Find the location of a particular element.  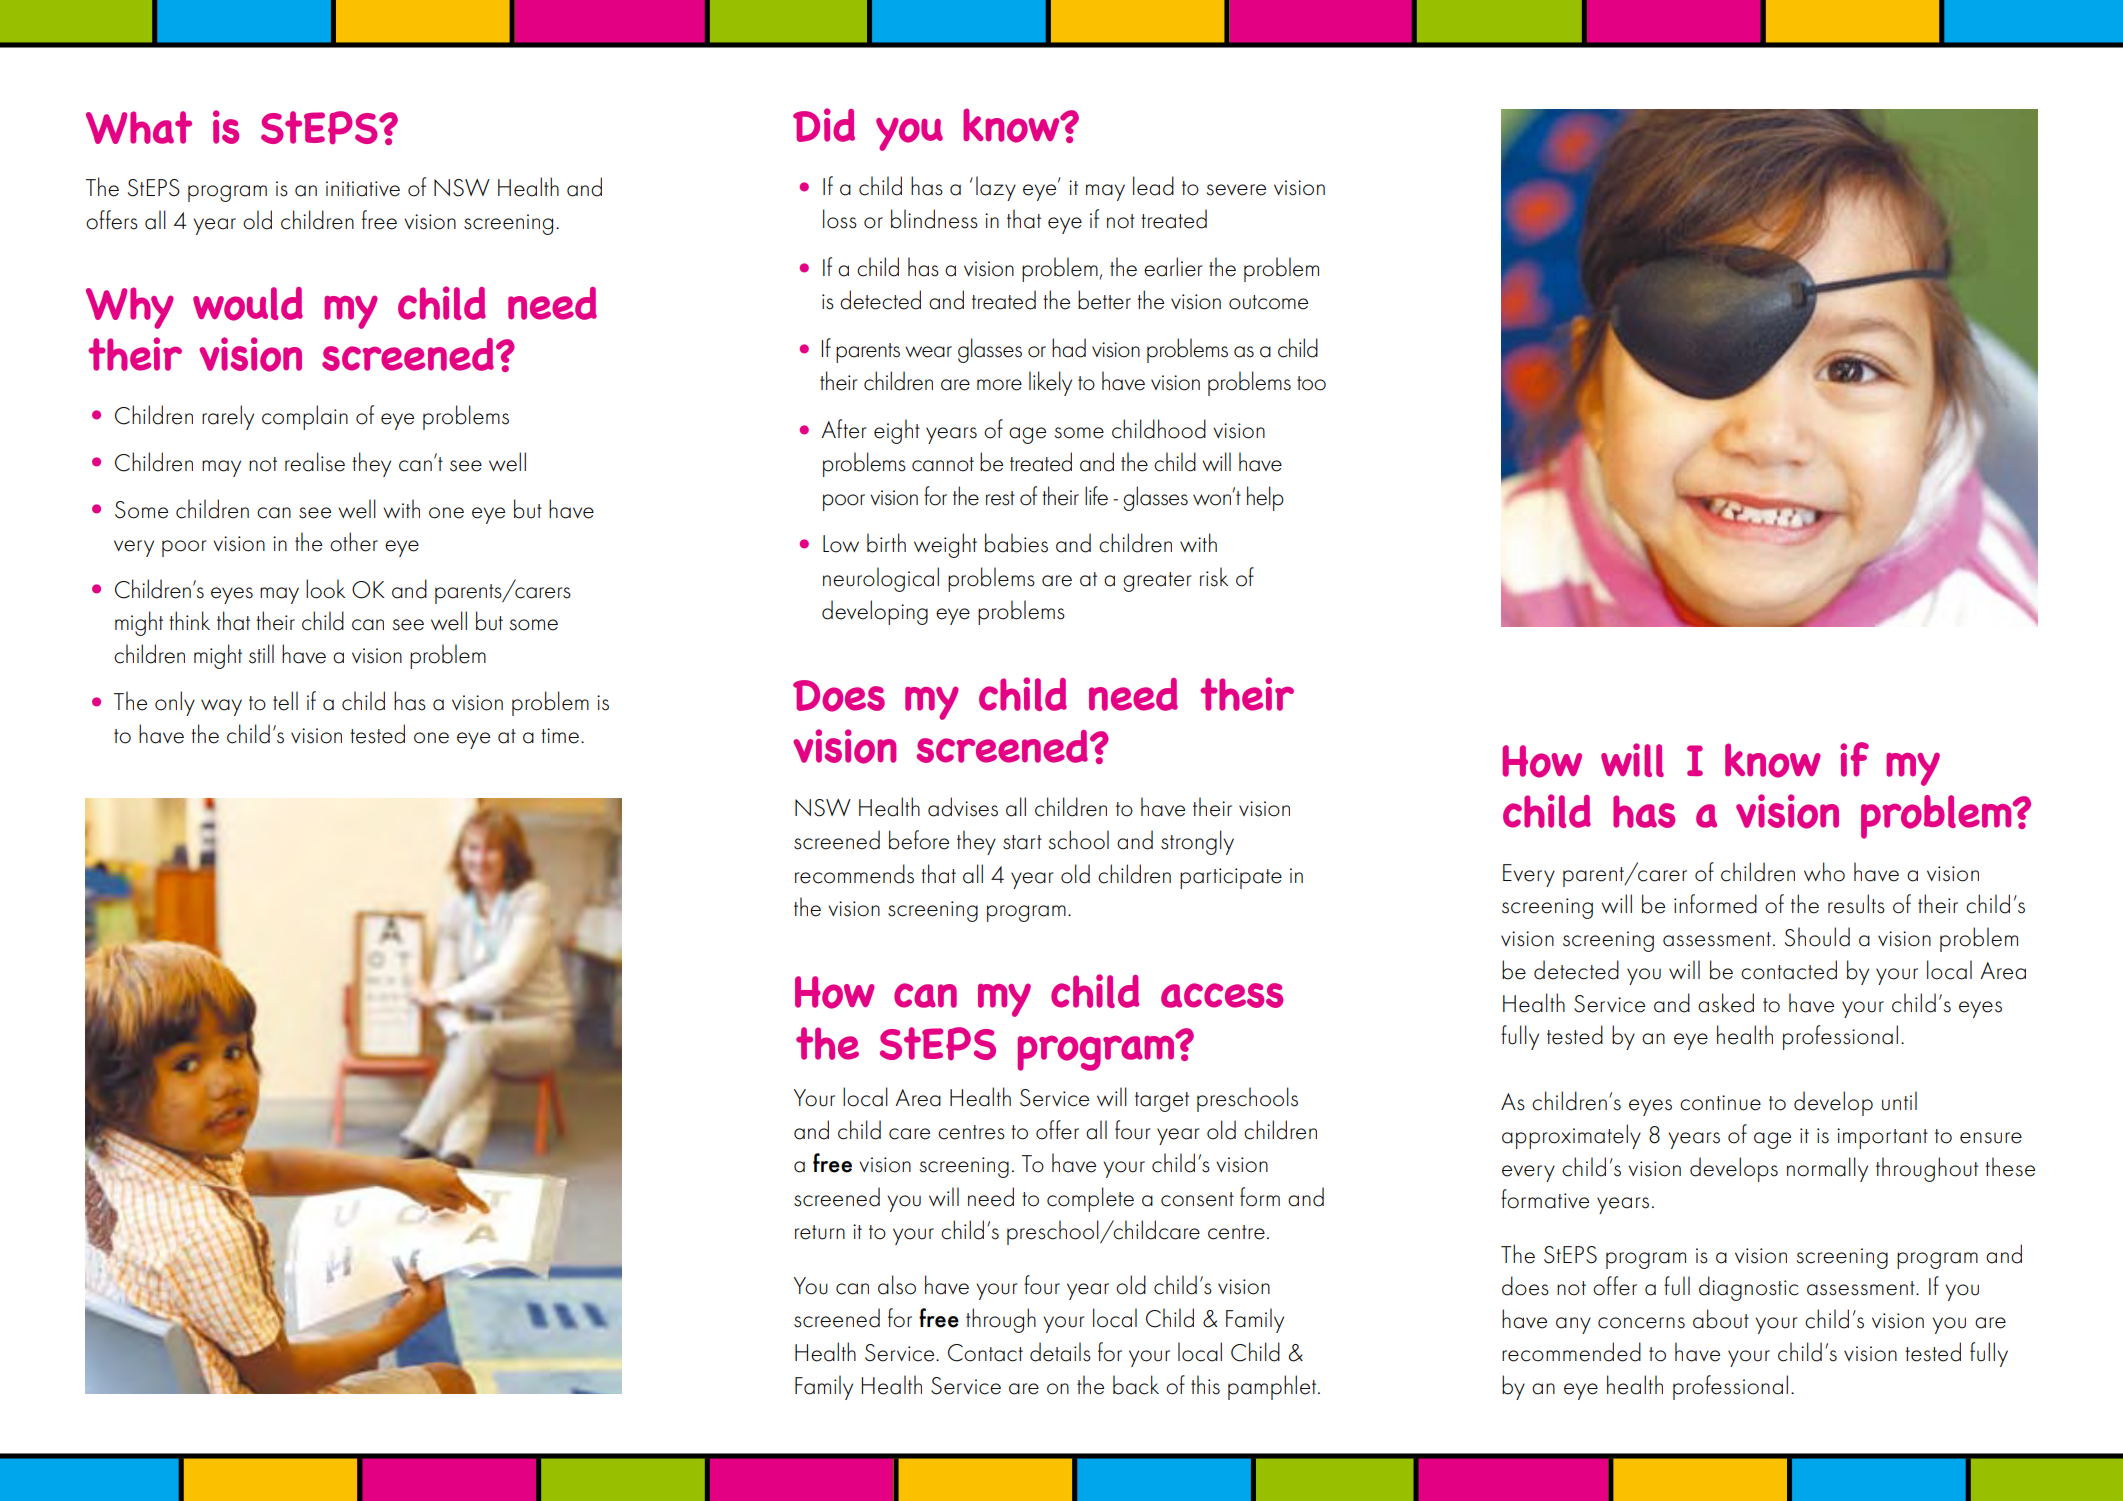

severe is located at coordinates (1236, 190).
